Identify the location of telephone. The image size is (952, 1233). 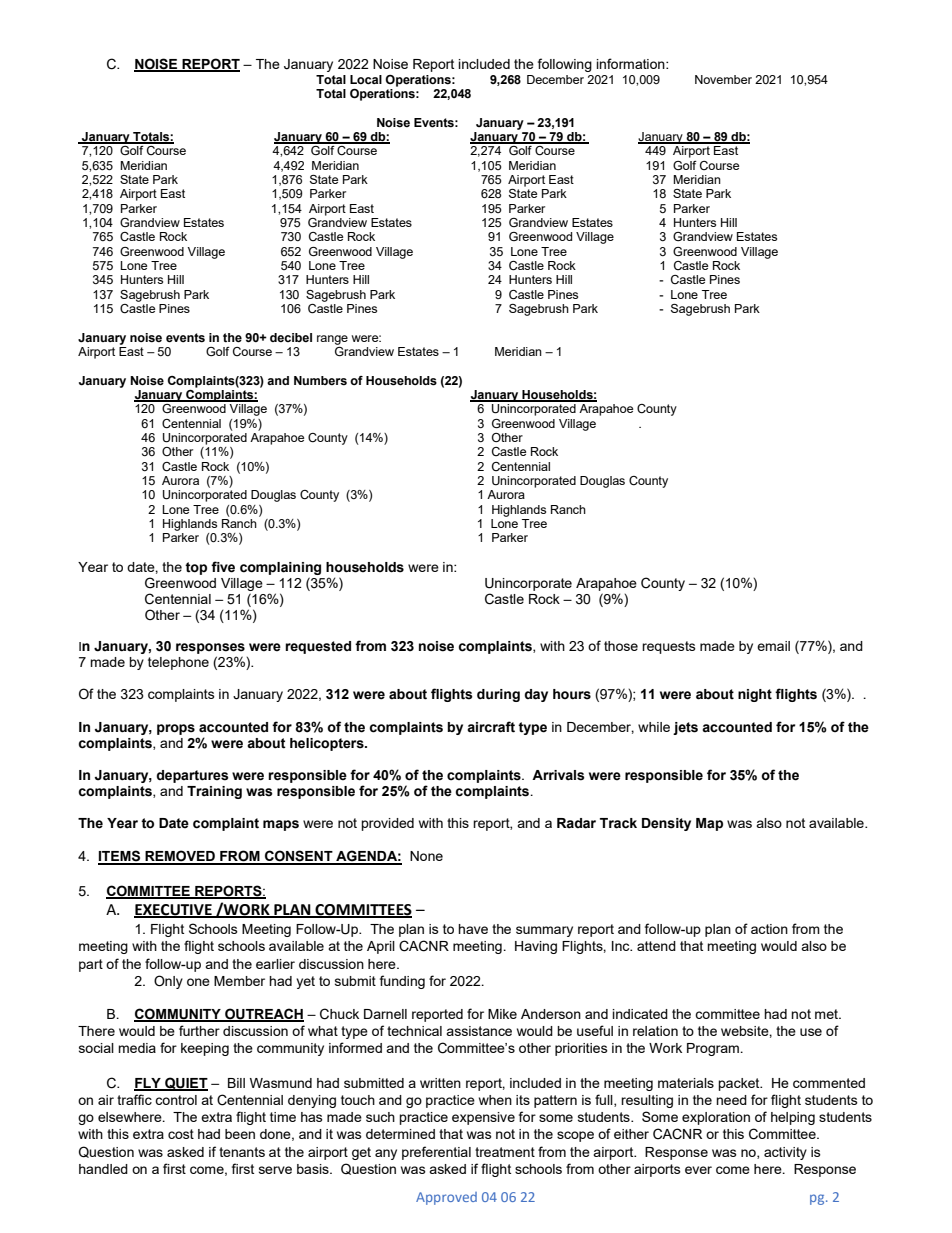
(178, 663).
